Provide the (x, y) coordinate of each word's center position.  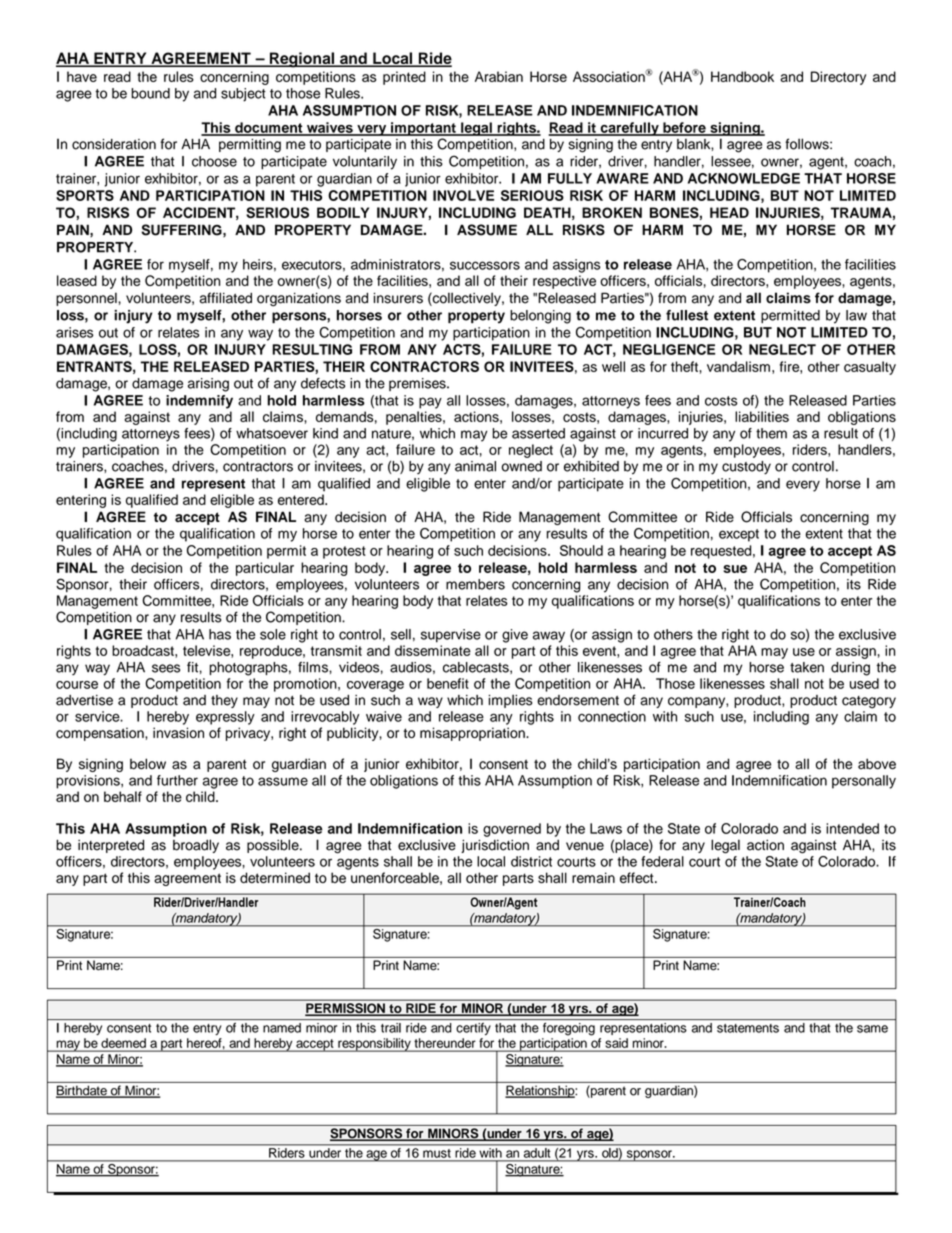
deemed (123, 1043)
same (872, 1029)
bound (150, 93)
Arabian (499, 76)
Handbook (742, 76)
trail (391, 1028)
